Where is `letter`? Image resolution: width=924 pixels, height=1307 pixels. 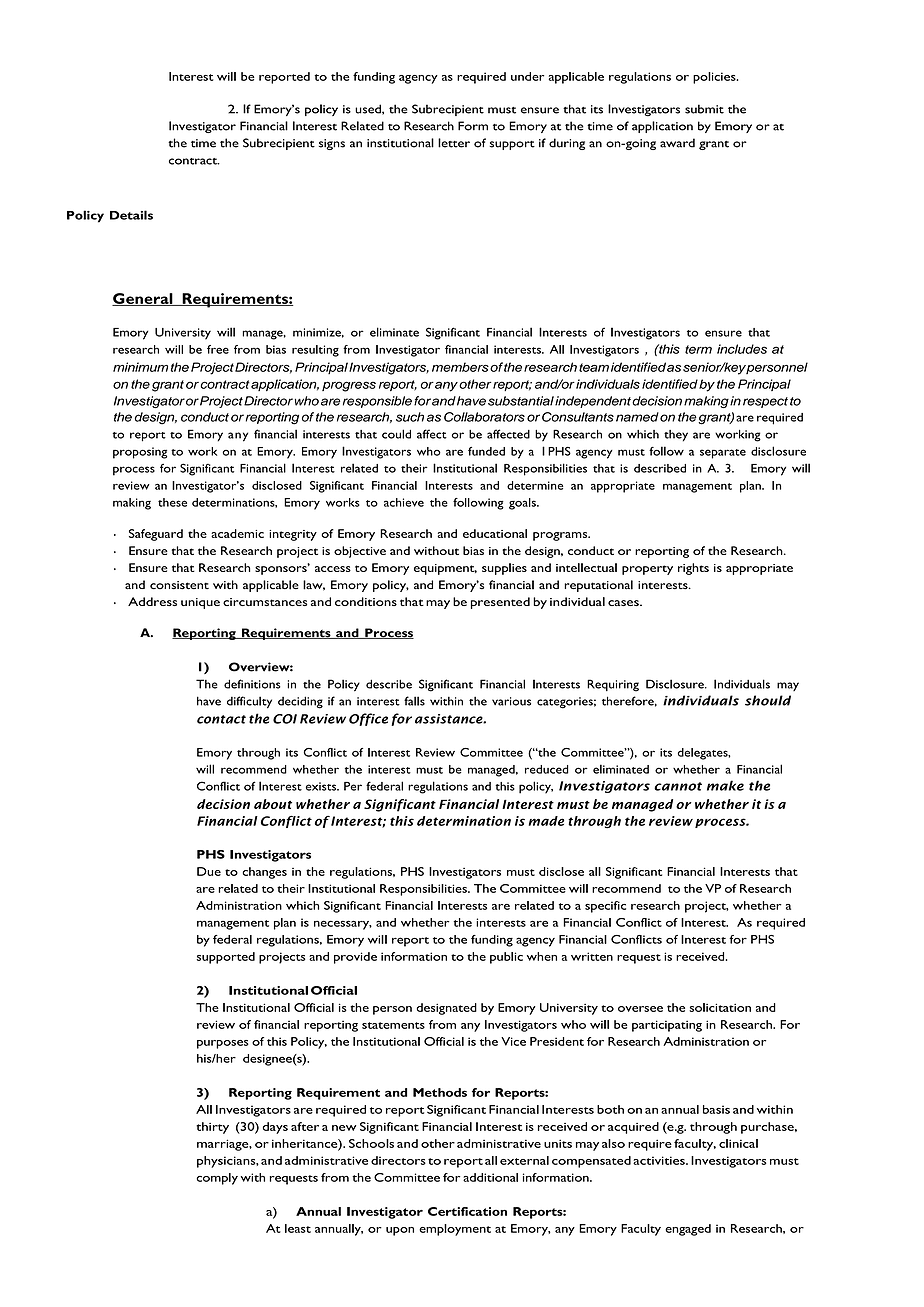 letter is located at coordinates (454, 143).
